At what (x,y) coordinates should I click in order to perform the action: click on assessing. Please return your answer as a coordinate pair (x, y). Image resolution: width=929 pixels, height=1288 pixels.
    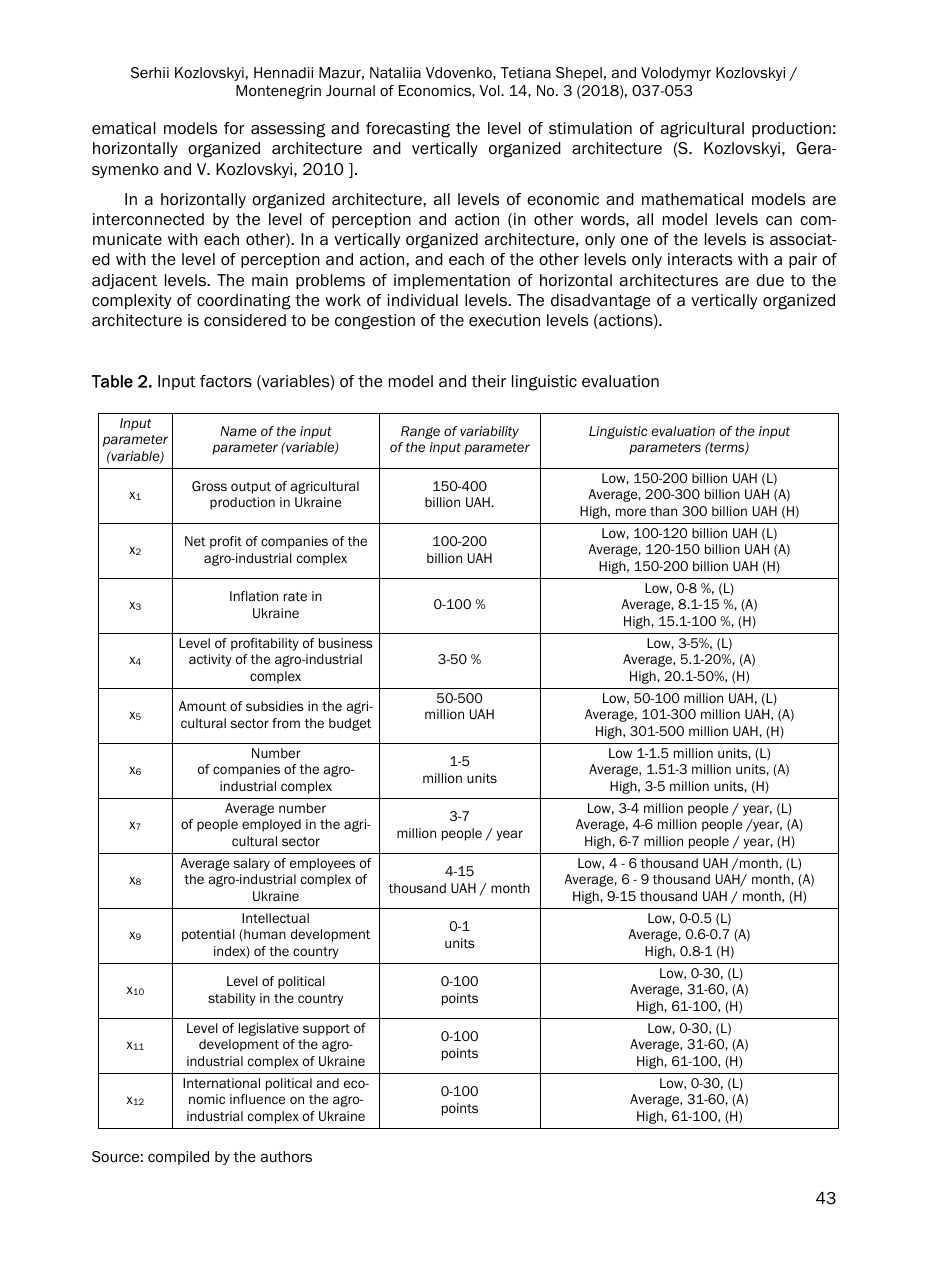
    Looking at the image, I should click on (288, 130).
